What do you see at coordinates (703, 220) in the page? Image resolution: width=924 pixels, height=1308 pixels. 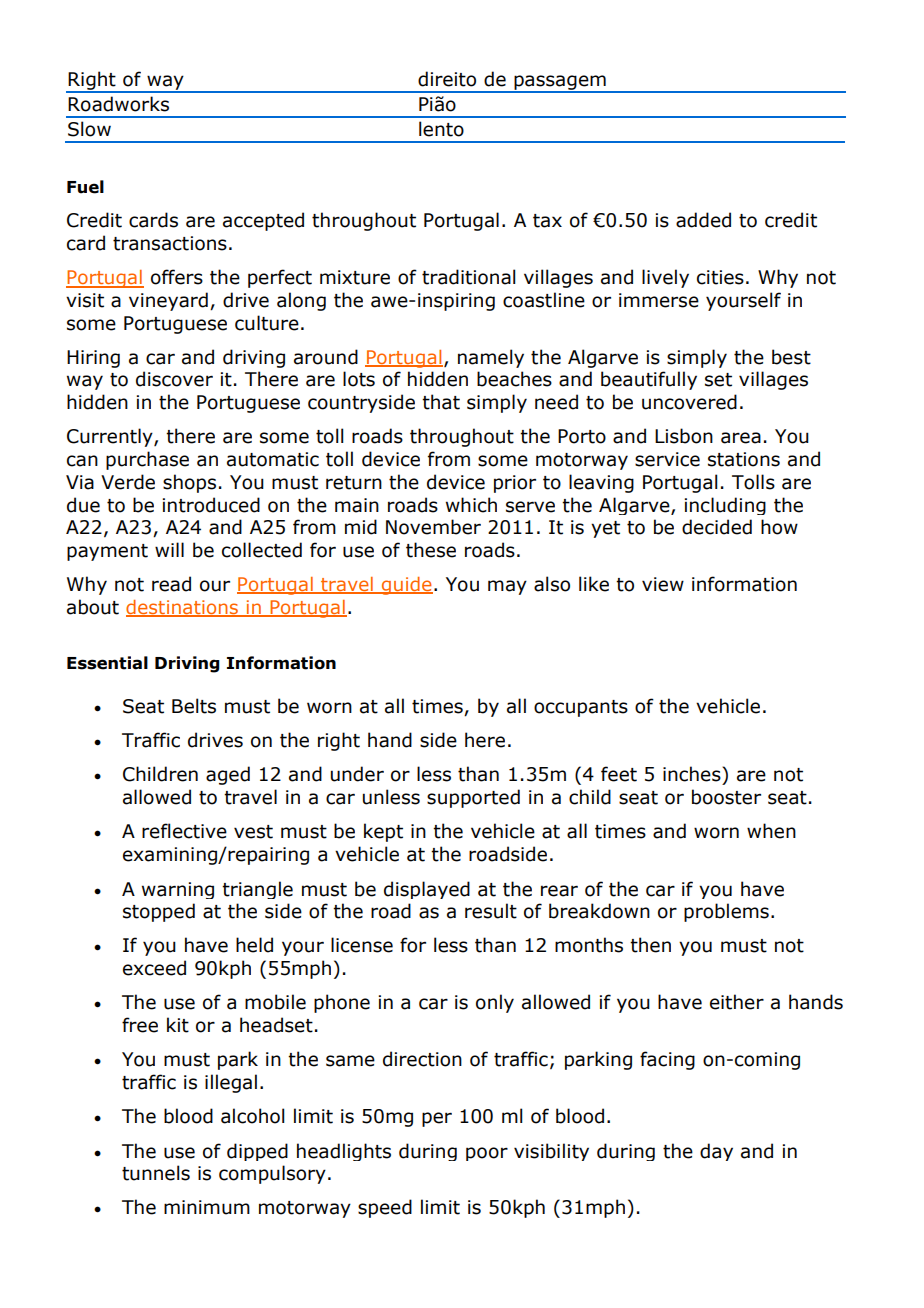 I see `added` at bounding box center [703, 220].
